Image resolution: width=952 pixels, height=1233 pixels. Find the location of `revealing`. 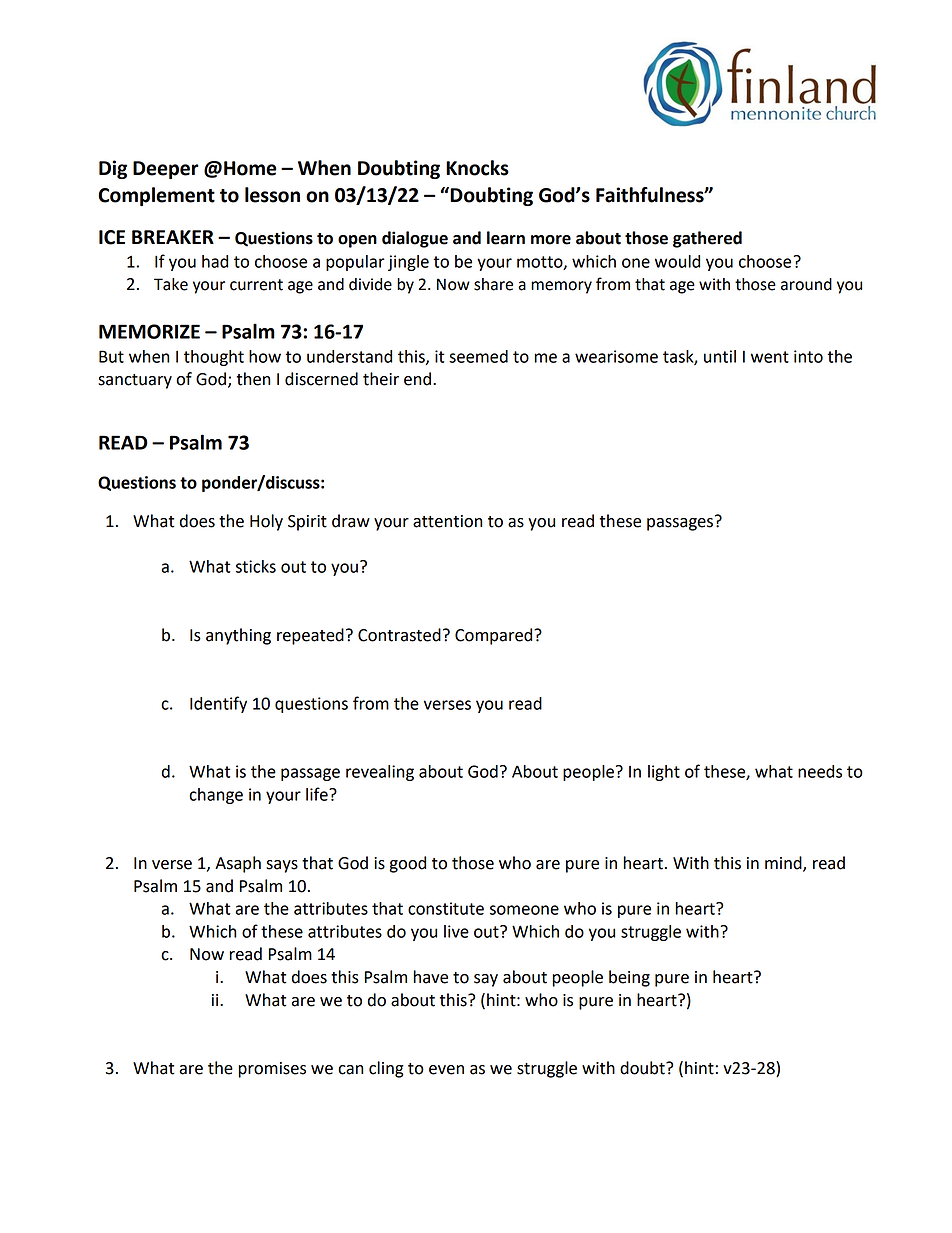

revealing is located at coordinates (380, 773).
